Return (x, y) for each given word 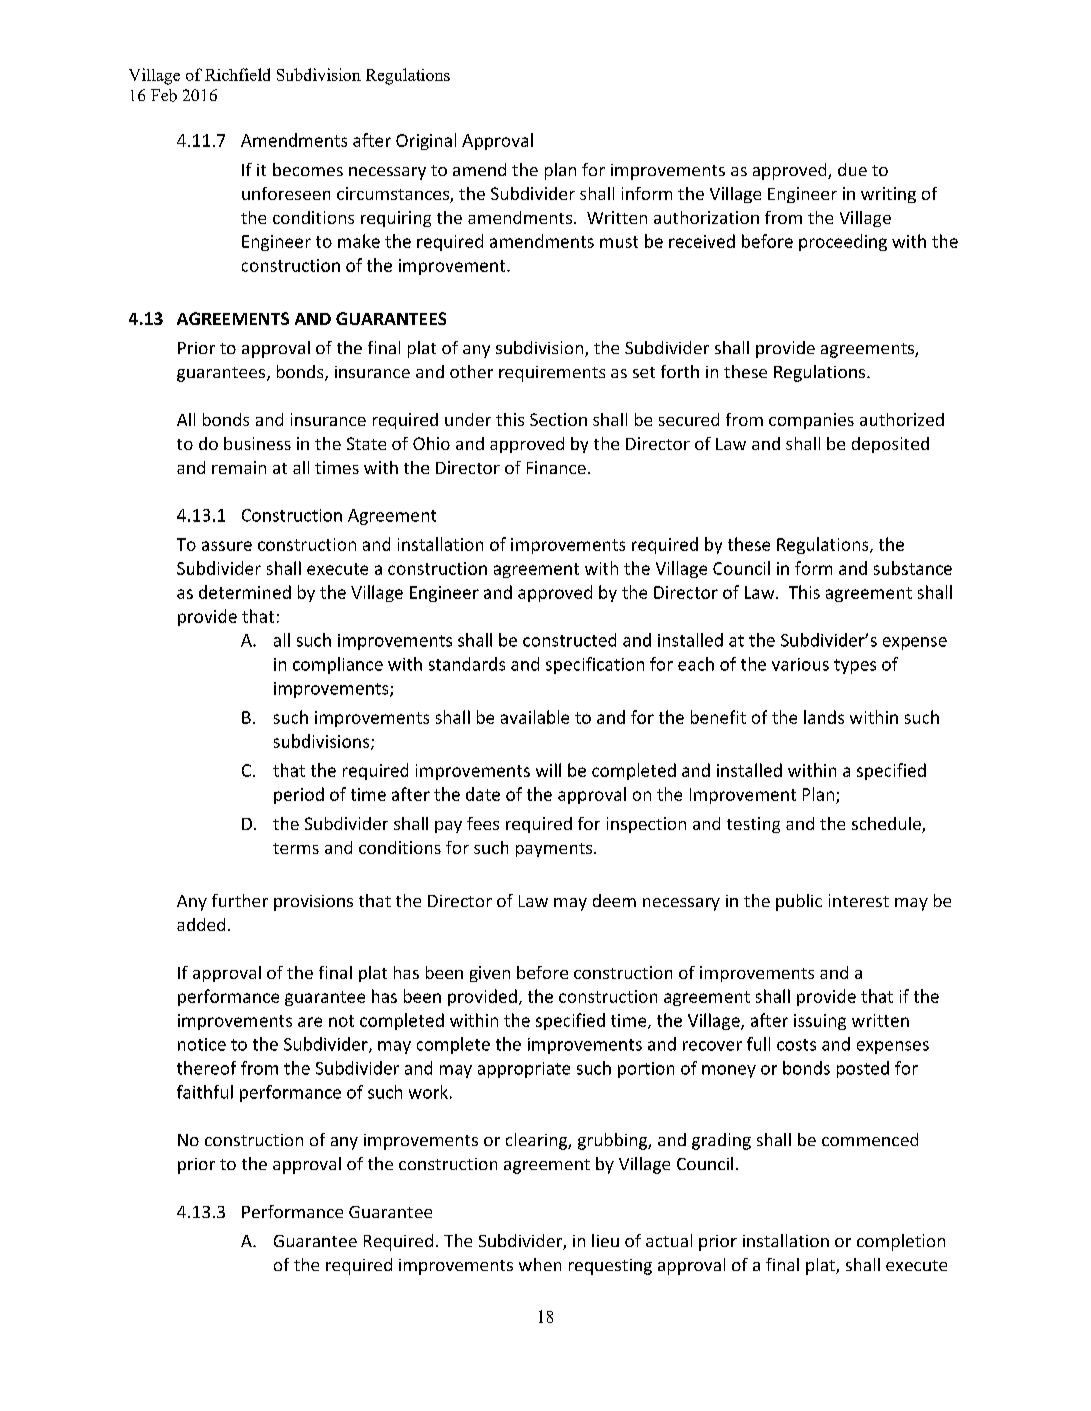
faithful (205, 1092)
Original (426, 141)
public (799, 902)
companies (811, 421)
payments (555, 850)
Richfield (237, 74)
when (540, 1264)
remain (239, 467)
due (852, 169)
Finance (556, 467)
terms (296, 848)
